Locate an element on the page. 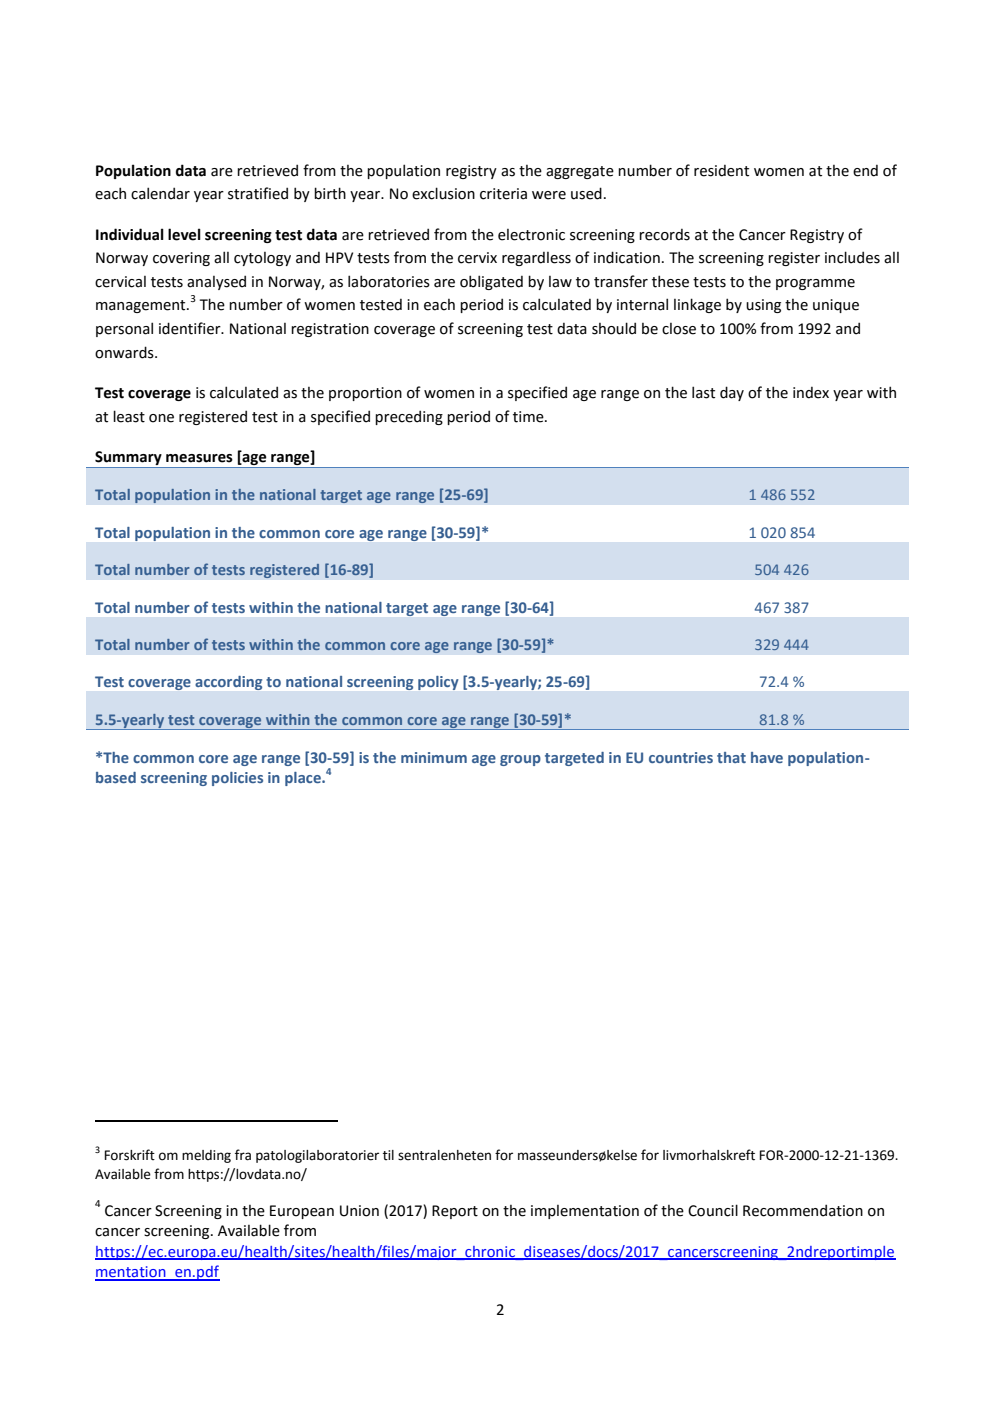 The width and height of the document is (1001, 1416). til is located at coordinates (388, 1155).
